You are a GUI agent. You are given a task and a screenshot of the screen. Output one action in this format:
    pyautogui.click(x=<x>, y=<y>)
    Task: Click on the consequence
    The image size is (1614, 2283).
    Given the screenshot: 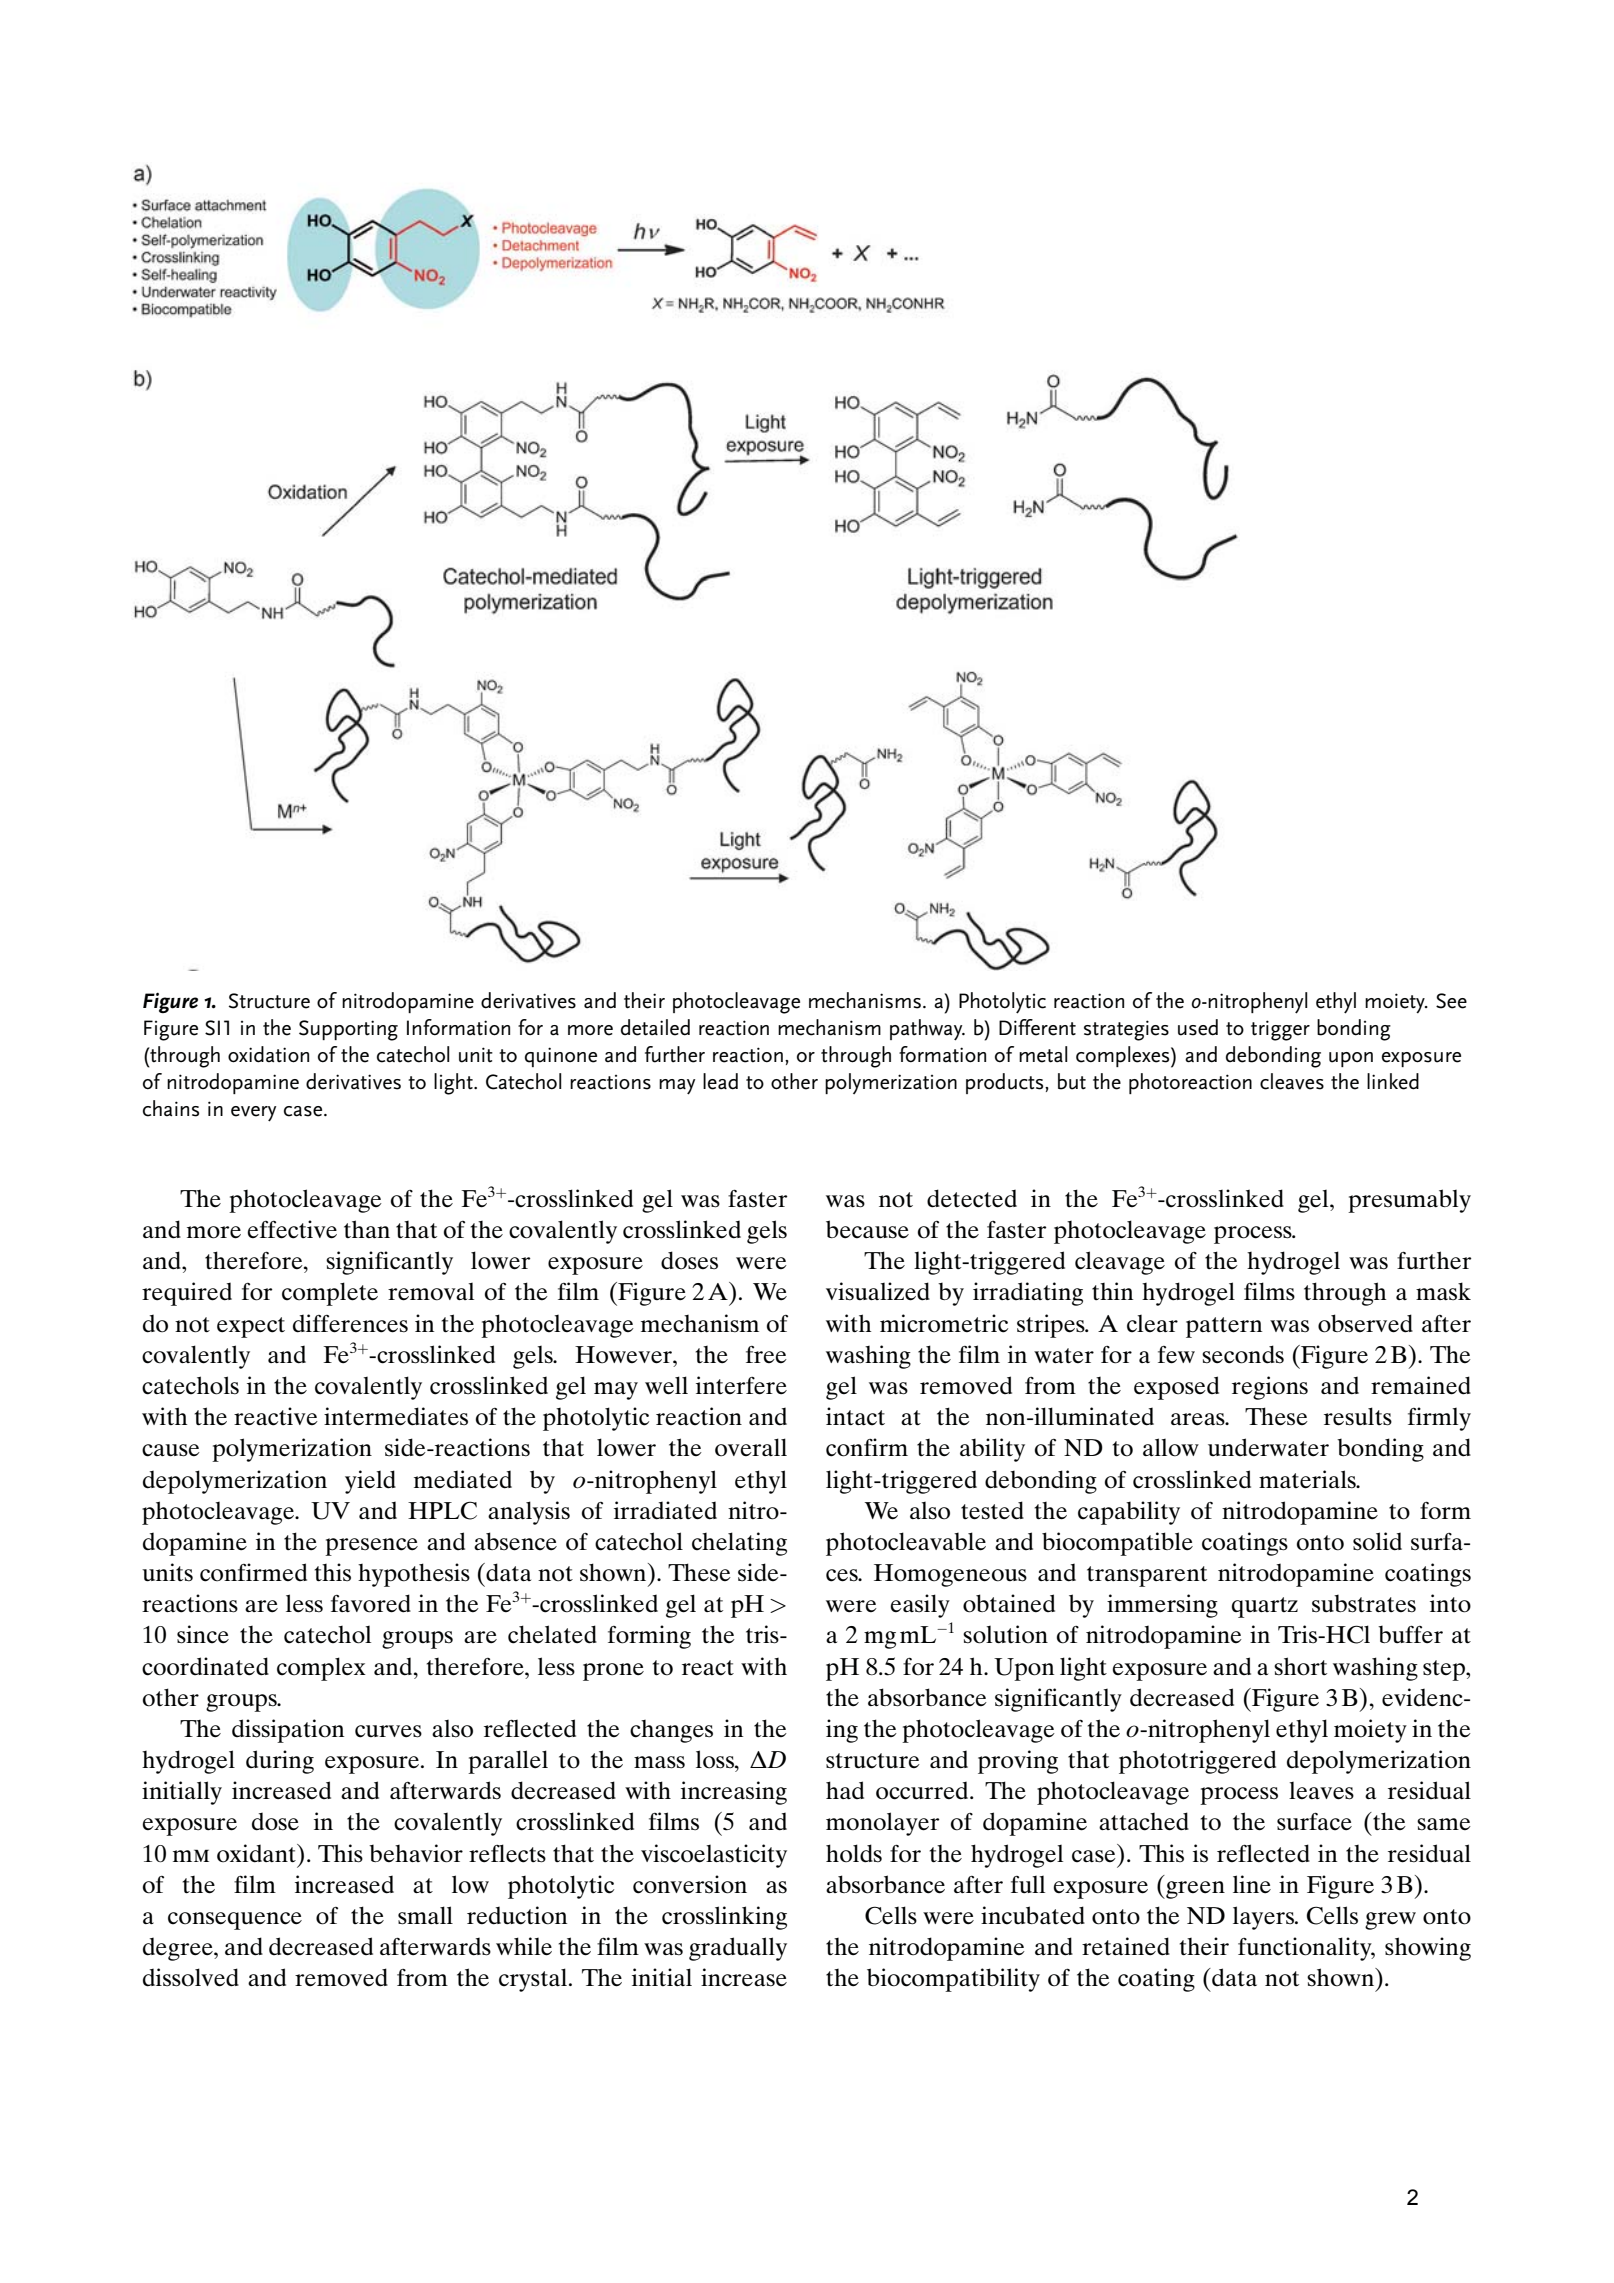 What is the action you would take?
    pyautogui.click(x=235, y=1921)
